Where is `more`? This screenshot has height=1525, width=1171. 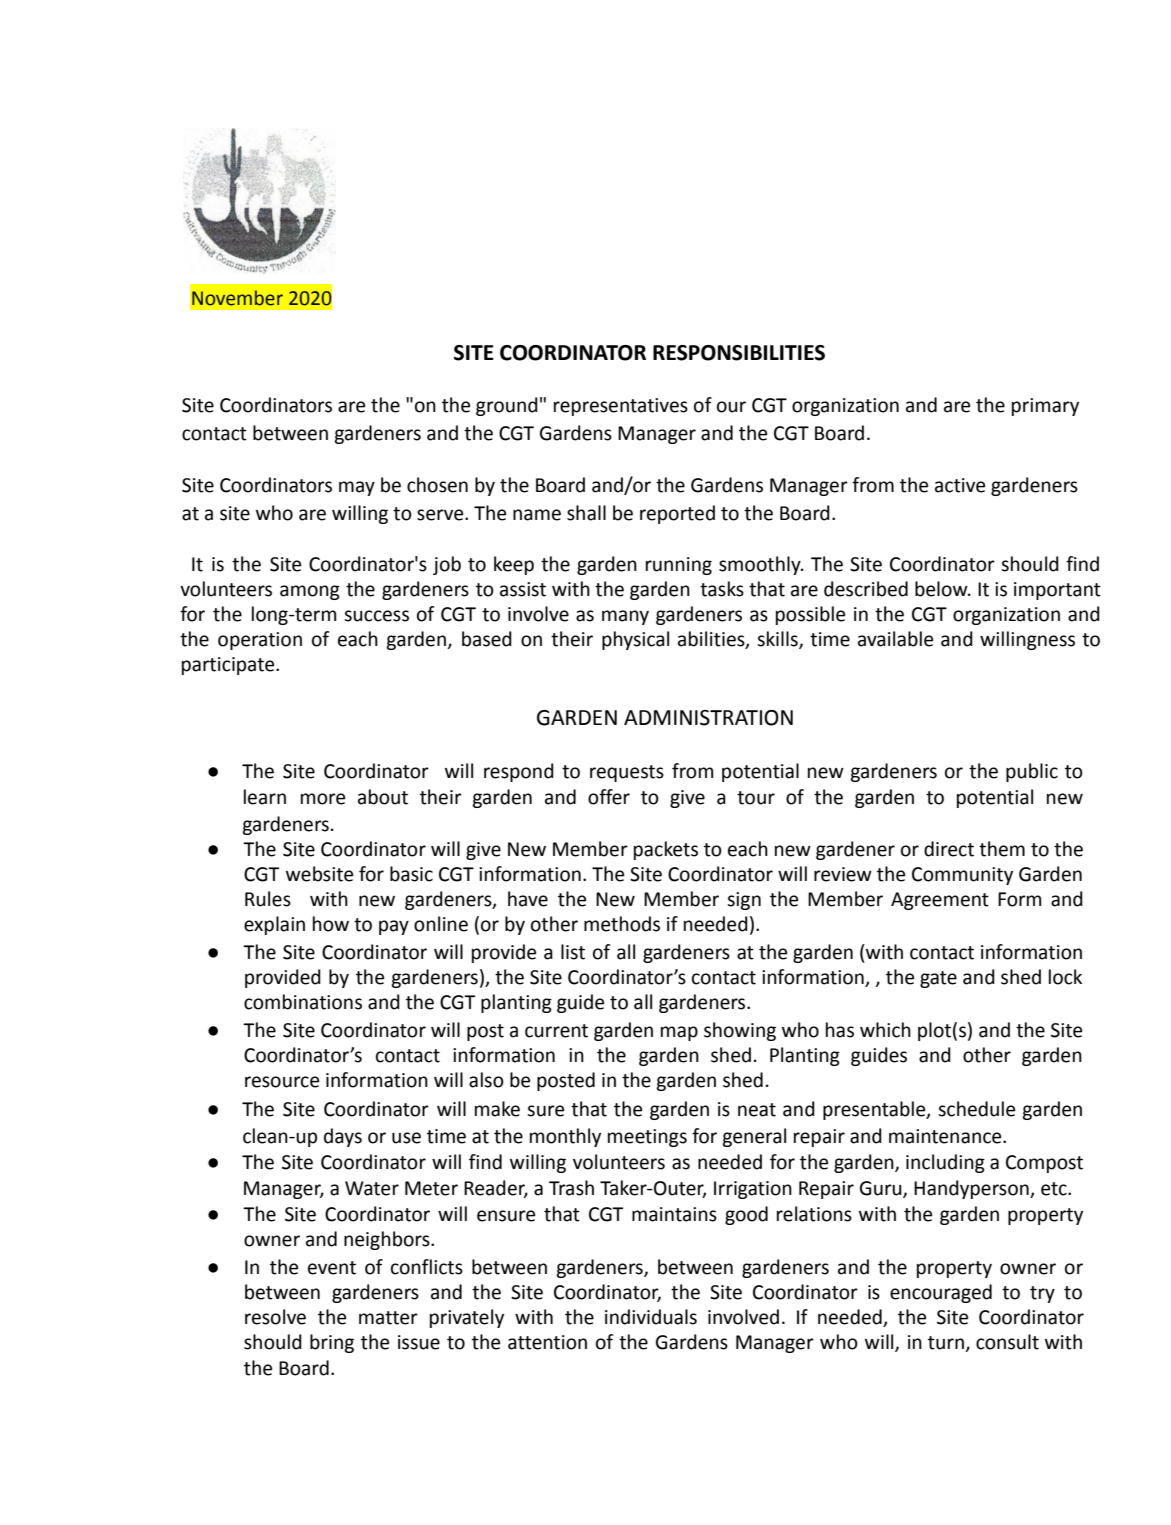
more is located at coordinates (323, 799).
